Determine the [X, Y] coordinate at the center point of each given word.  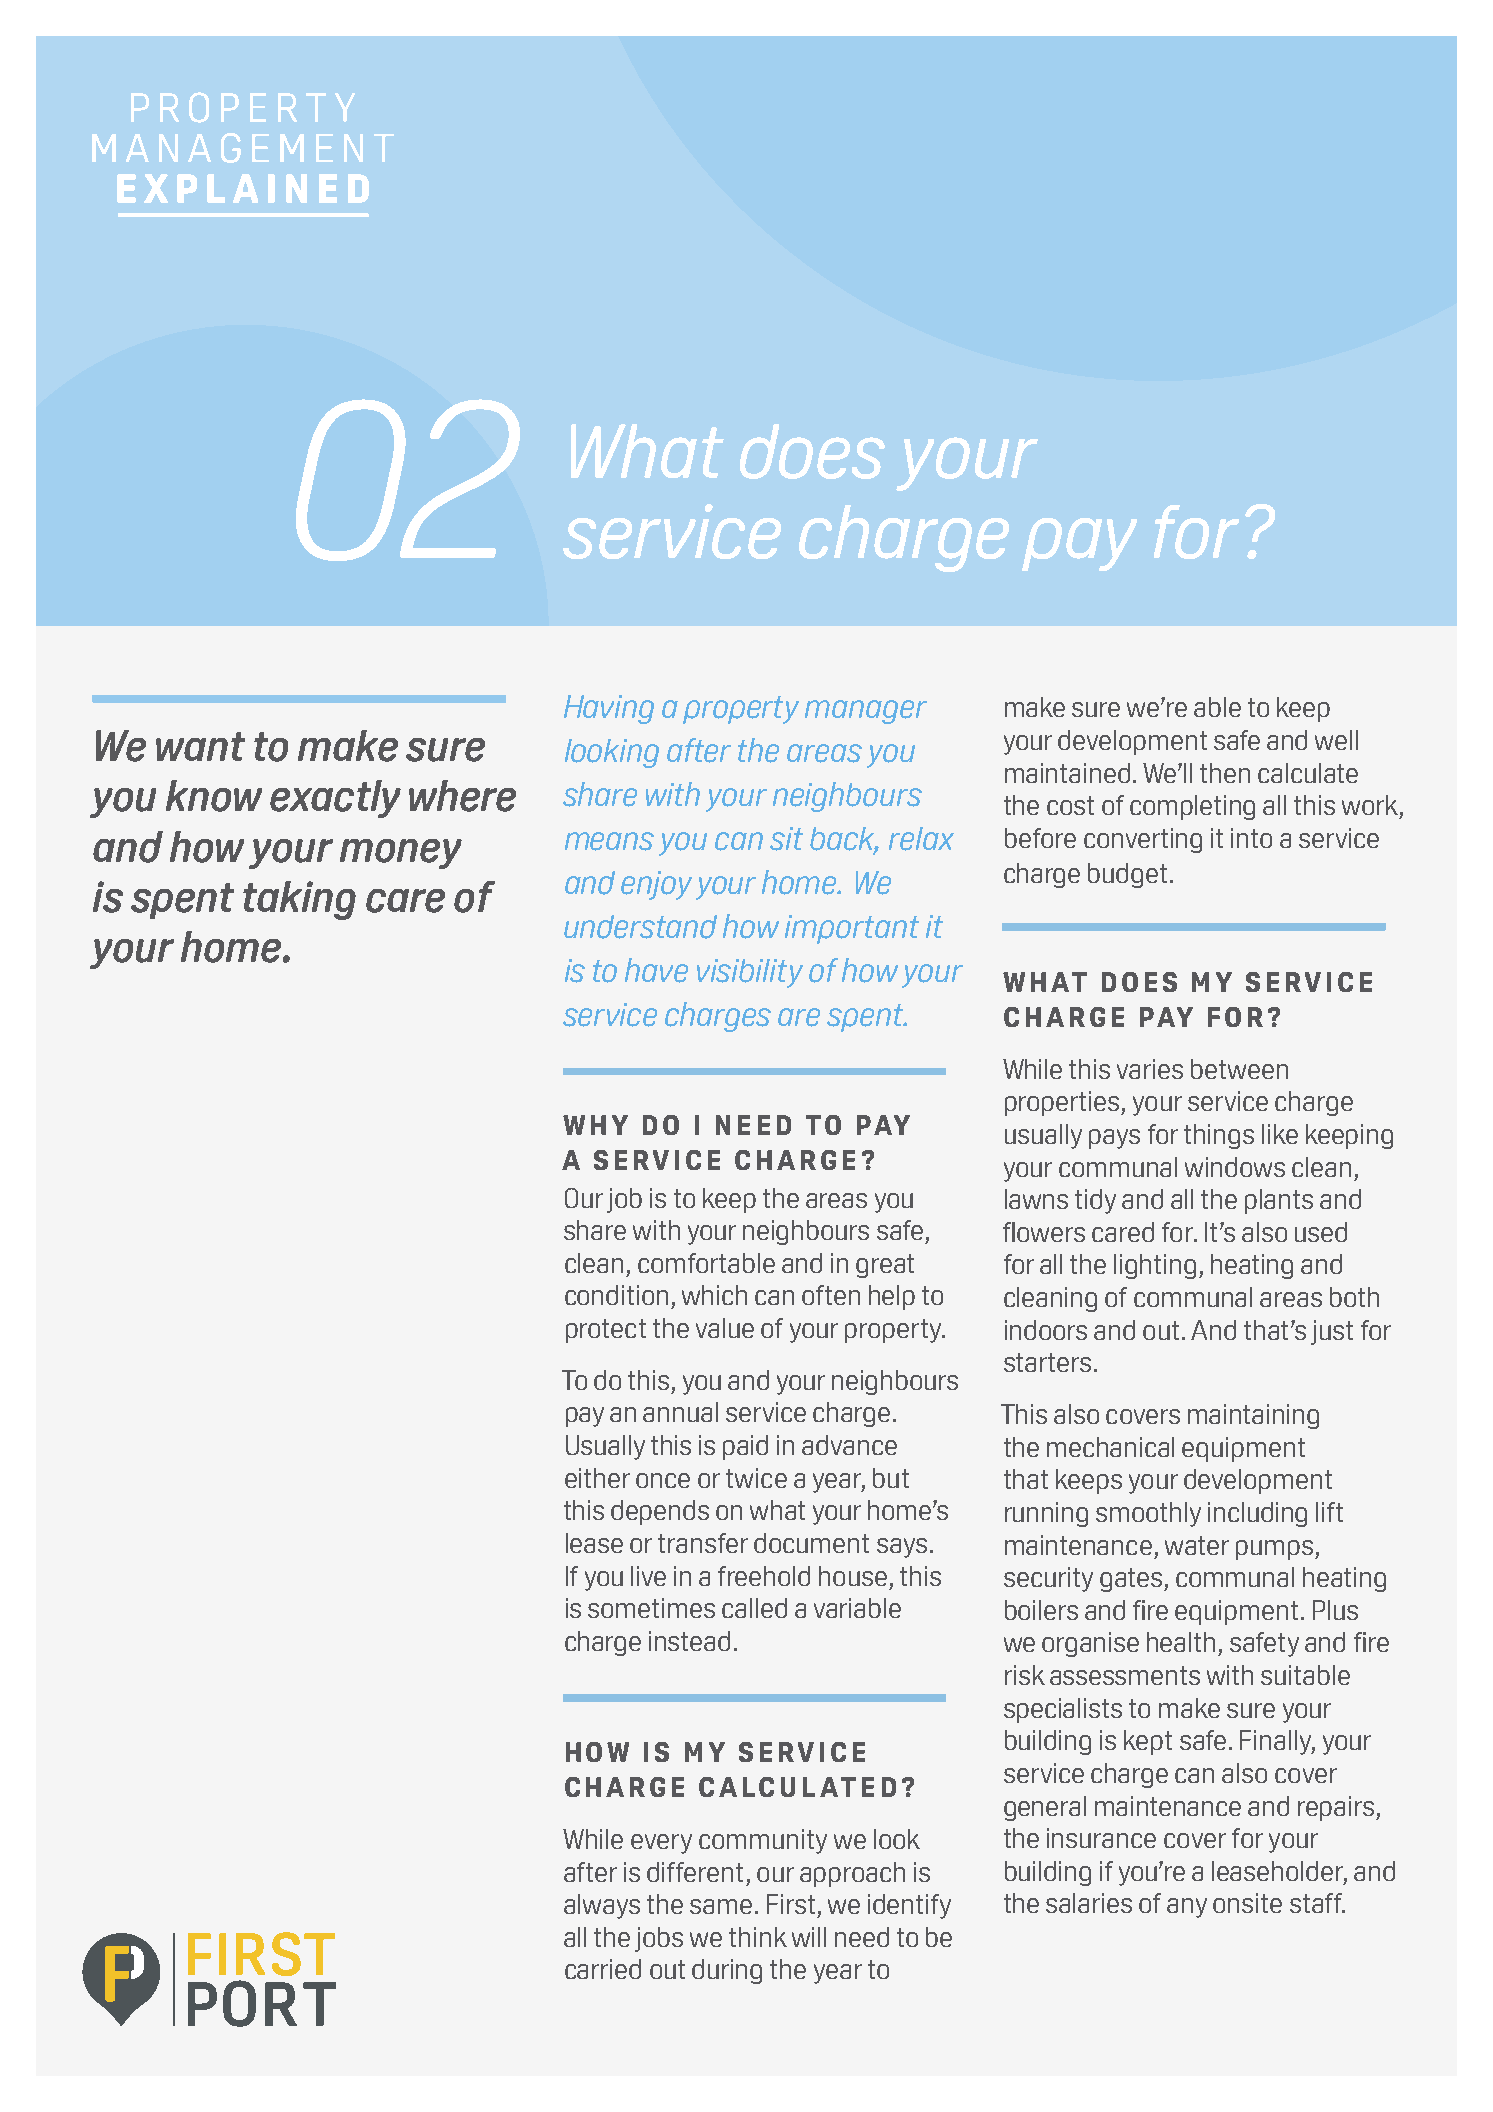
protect [606, 1331]
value [725, 1328]
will [809, 1937]
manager [866, 712]
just [1332, 1332]
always [602, 1906]
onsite [1247, 1903]
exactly [335, 799]
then [1225, 773]
